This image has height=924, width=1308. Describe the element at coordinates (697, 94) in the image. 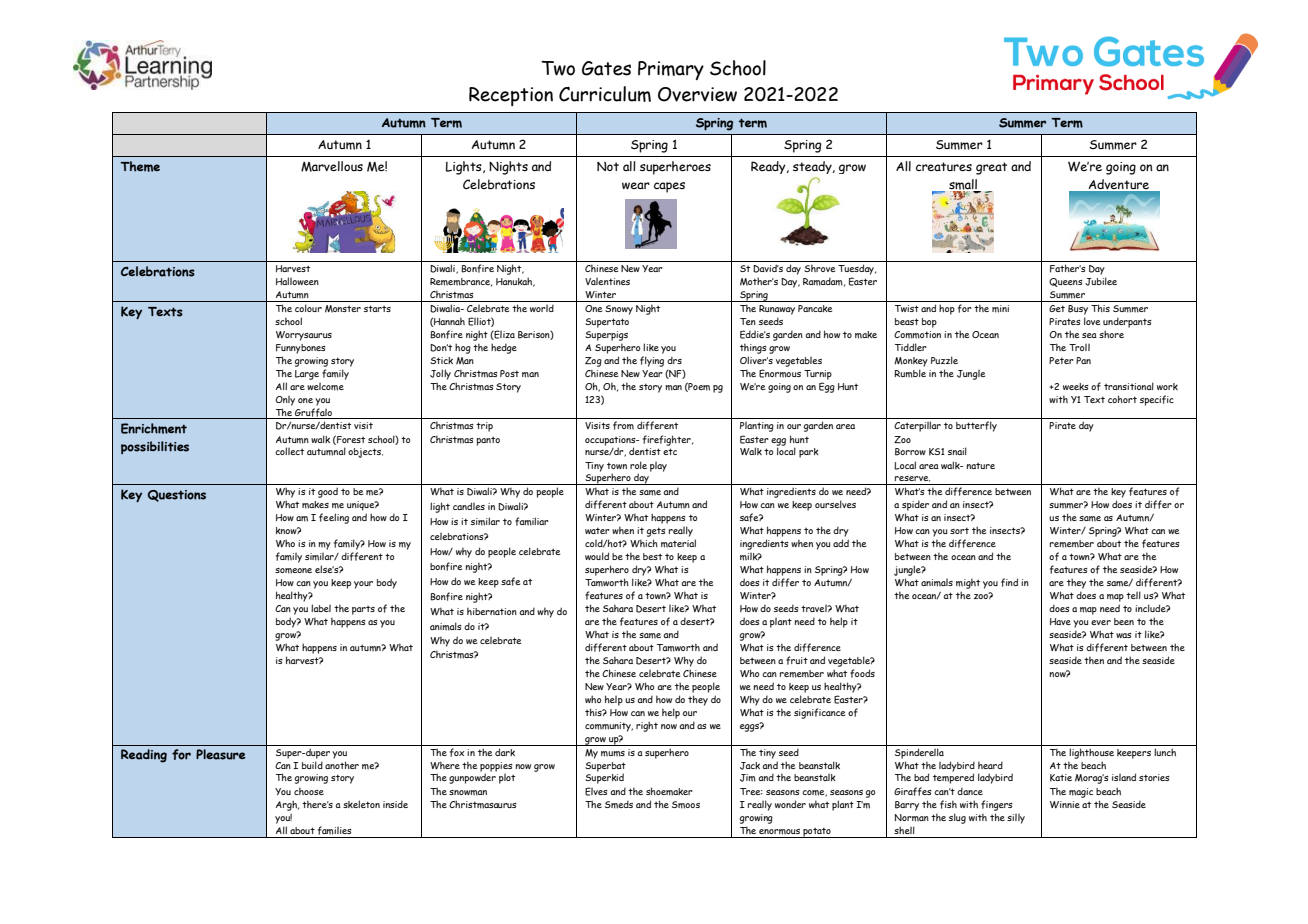

I see `Overview` at that location.
